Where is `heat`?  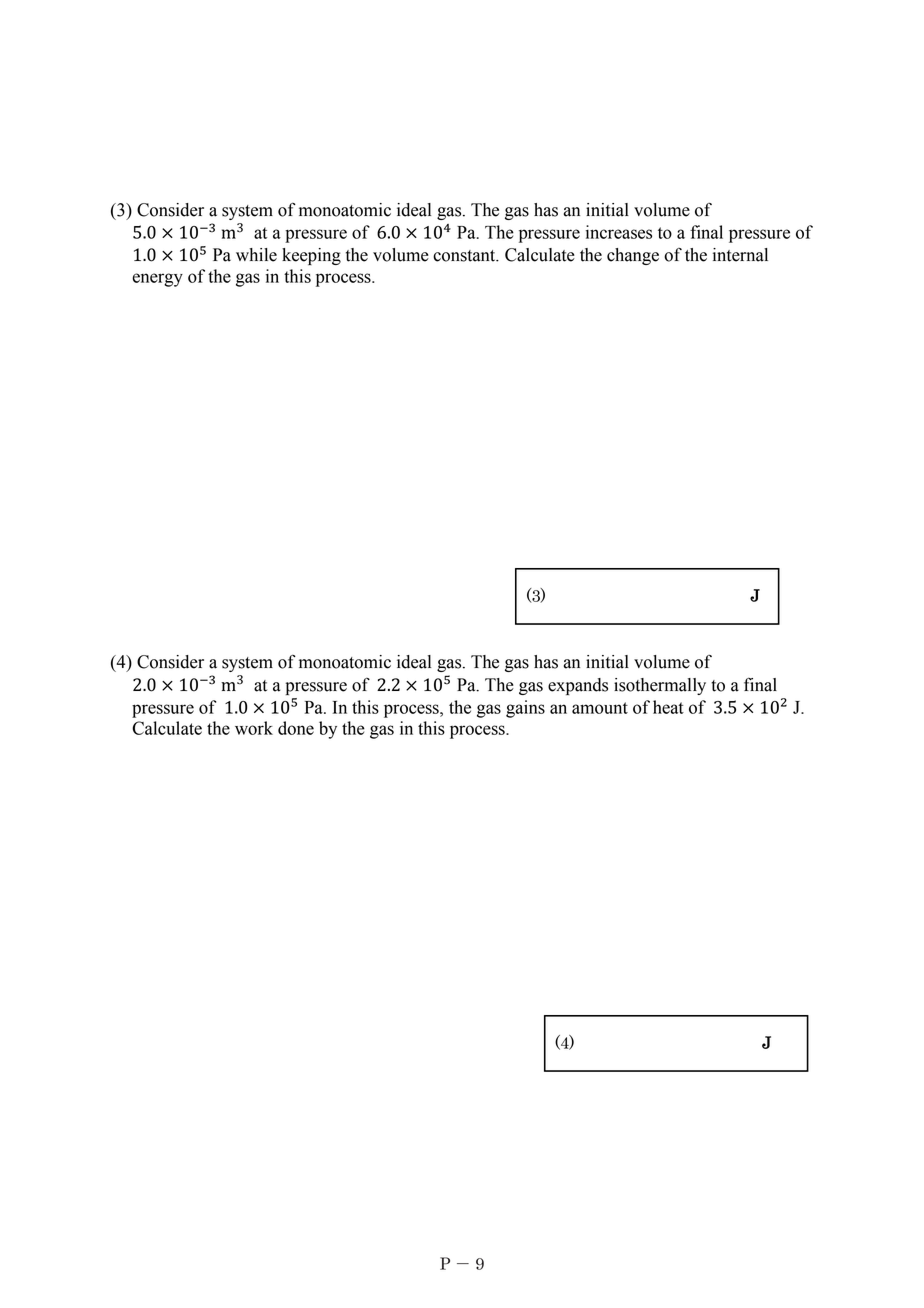 heat is located at coordinates (668, 707).
